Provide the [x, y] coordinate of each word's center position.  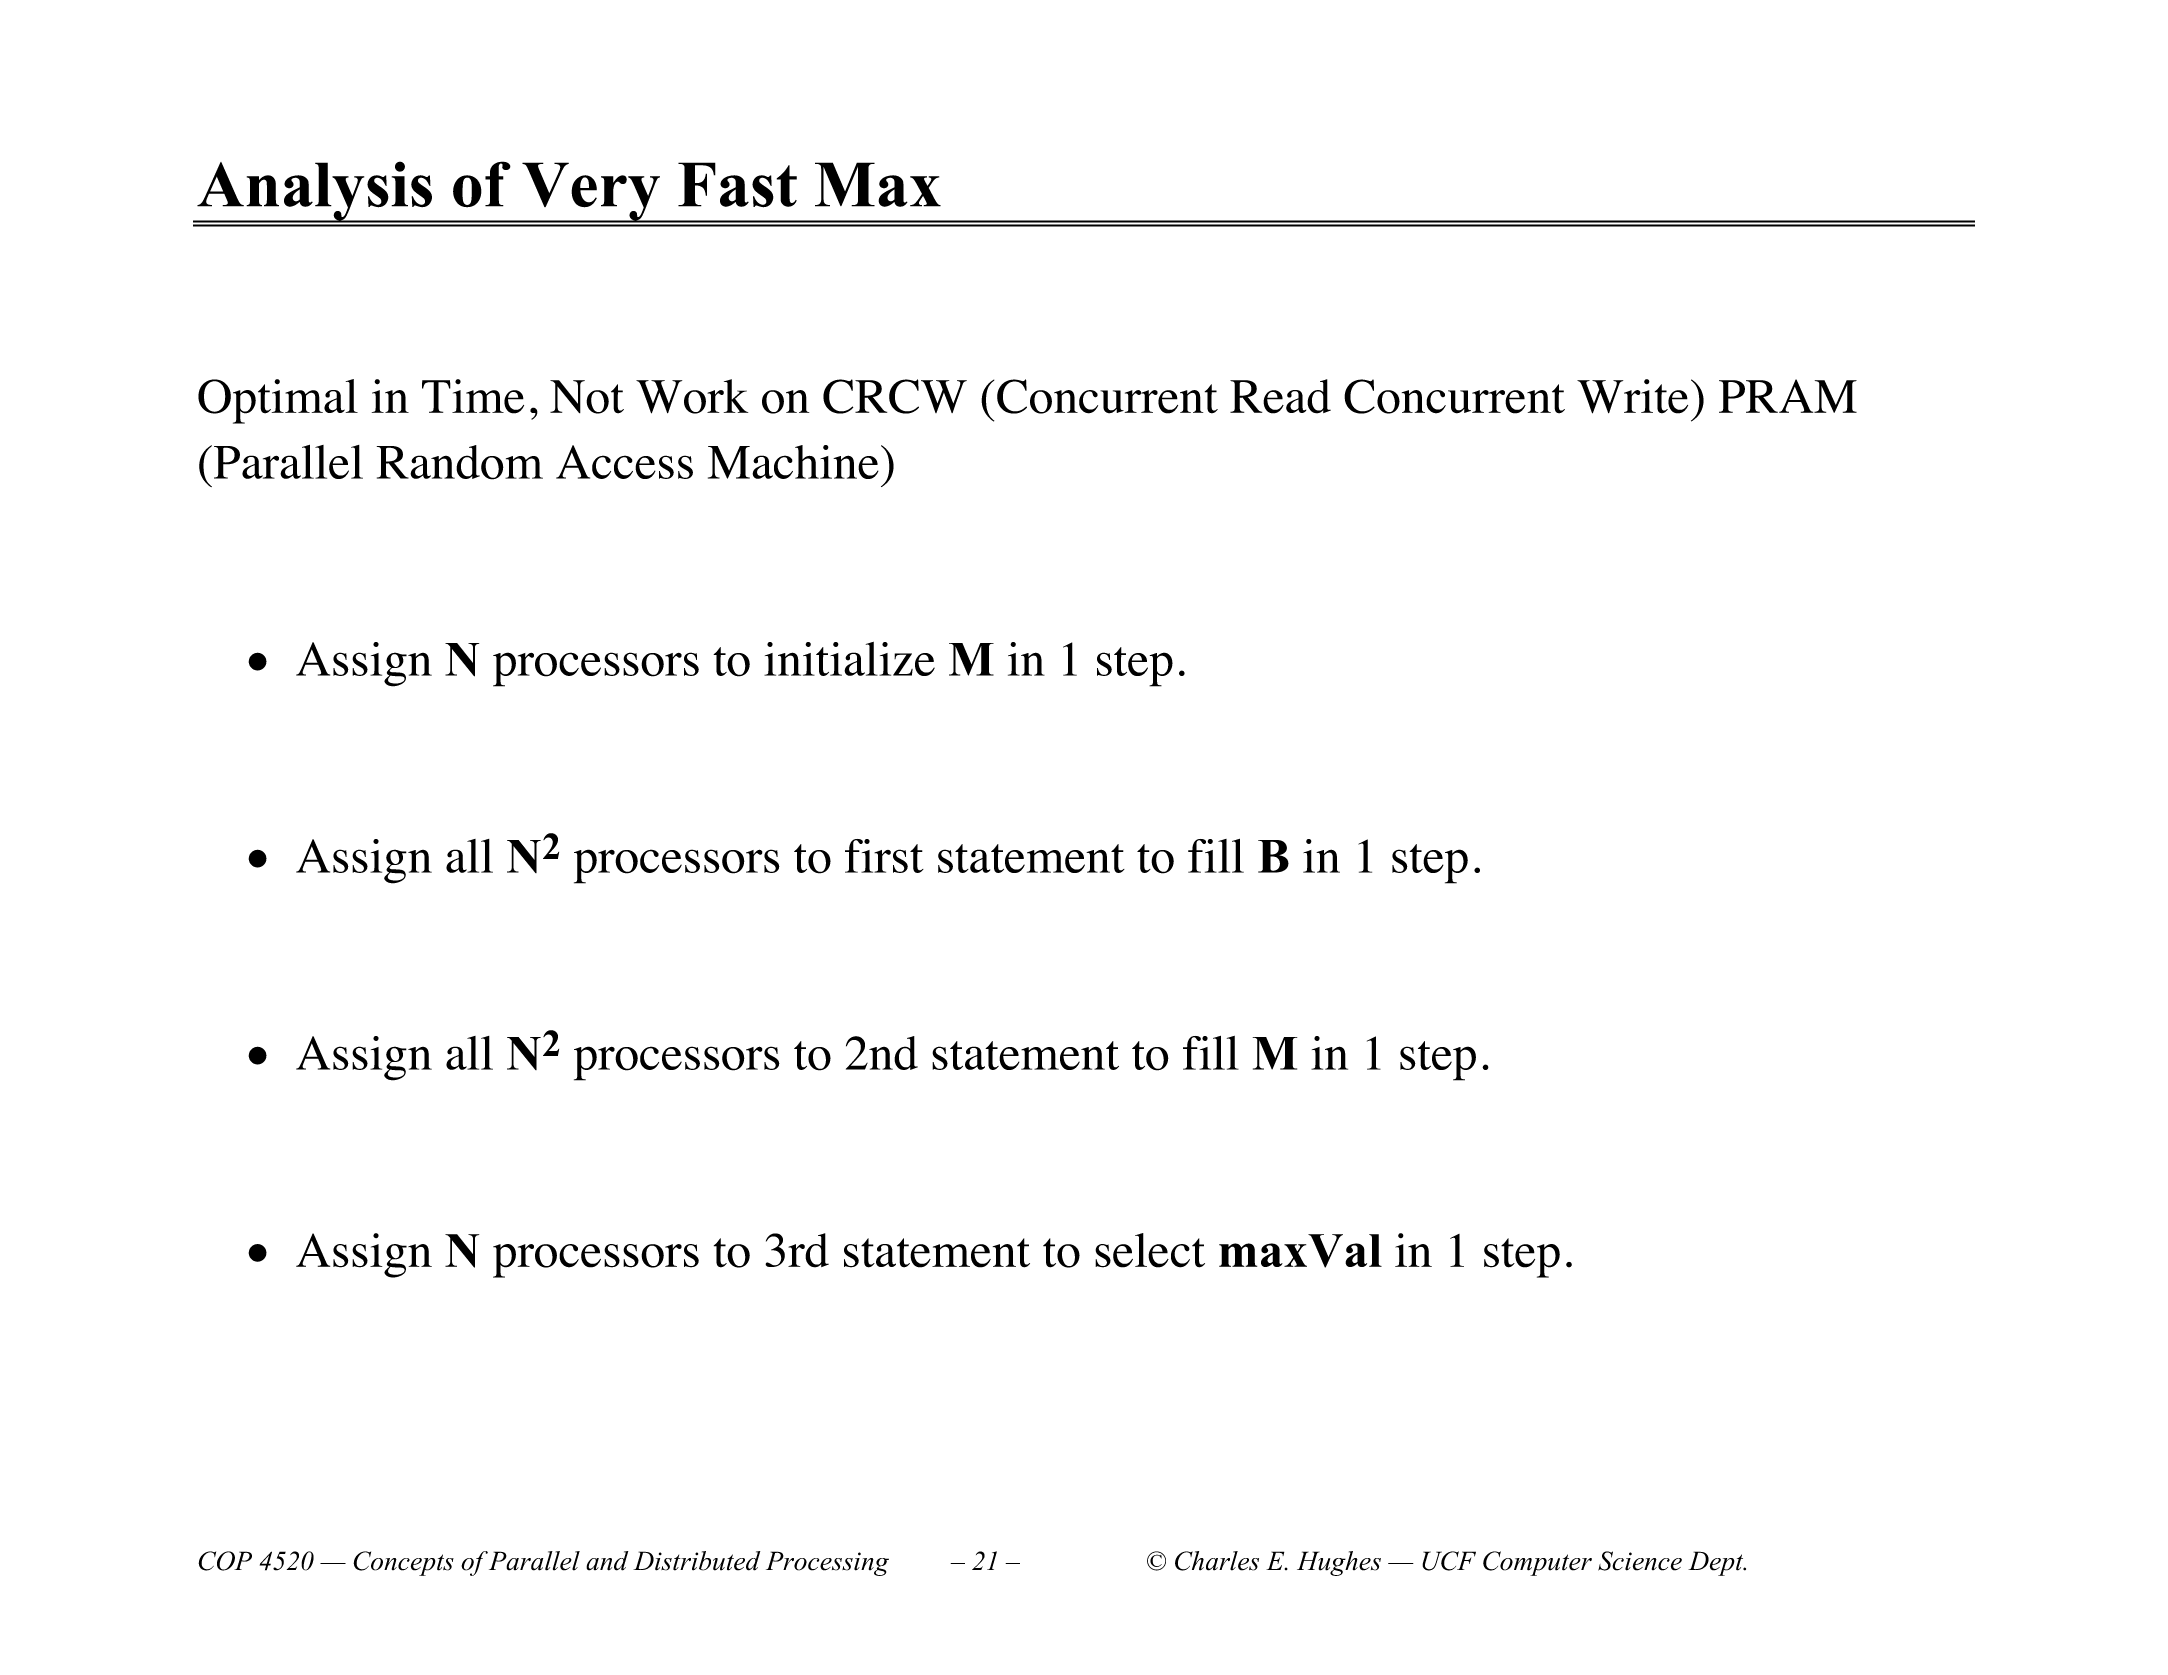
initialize [849, 659]
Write [1632, 396]
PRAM [1788, 396]
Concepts [403, 1563]
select [1150, 1250]
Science [1640, 1561]
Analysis [315, 192]
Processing [827, 1563]
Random [460, 462]
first [884, 856]
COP [225, 1561]
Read [1280, 396]
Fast [737, 185]
